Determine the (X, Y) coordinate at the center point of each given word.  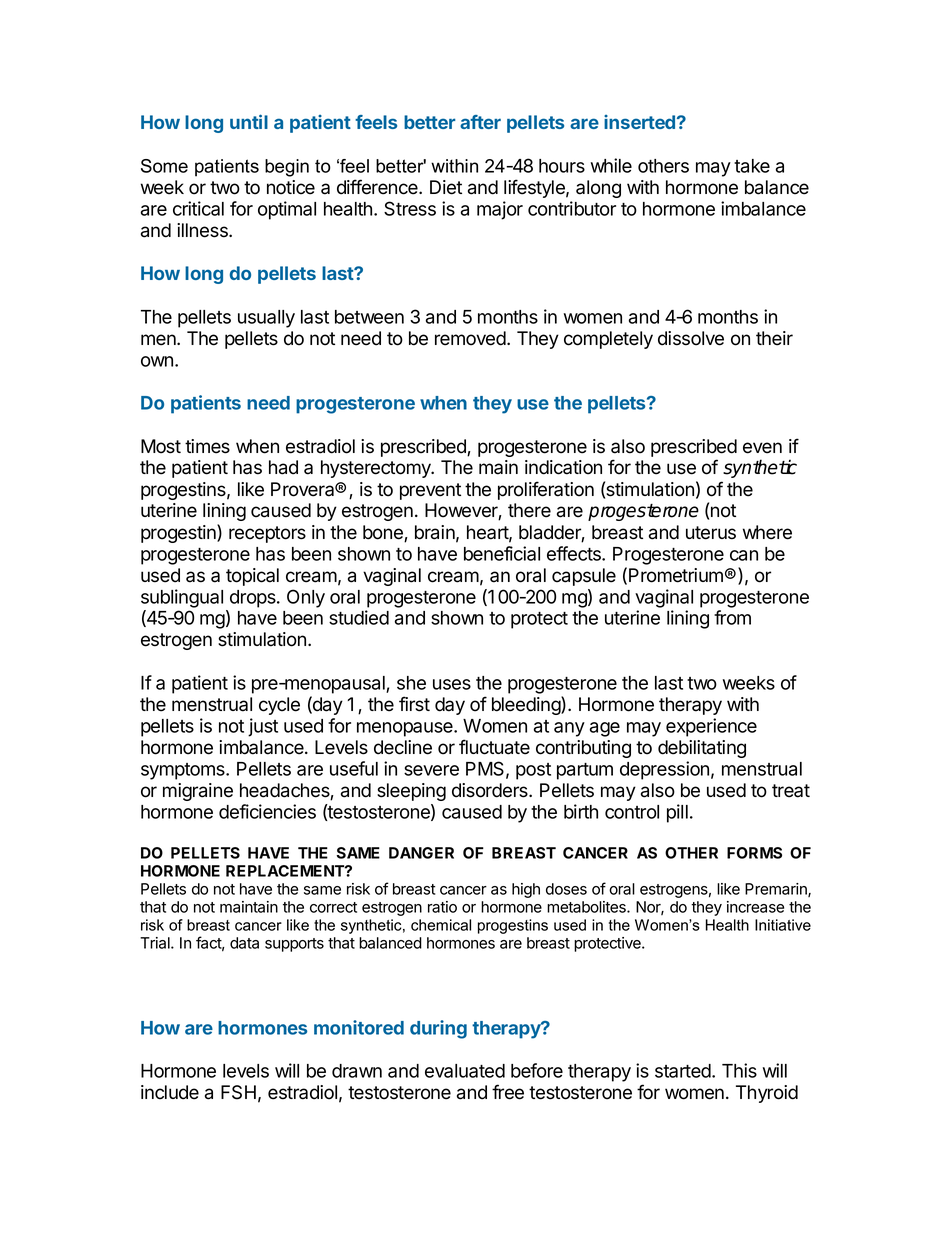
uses (452, 684)
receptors (267, 534)
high (526, 890)
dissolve (691, 338)
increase (755, 907)
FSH (238, 1092)
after (480, 122)
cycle (279, 706)
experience (711, 727)
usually (266, 319)
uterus (711, 533)
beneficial (502, 553)
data (244, 943)
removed (471, 338)
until (249, 121)
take (752, 166)
